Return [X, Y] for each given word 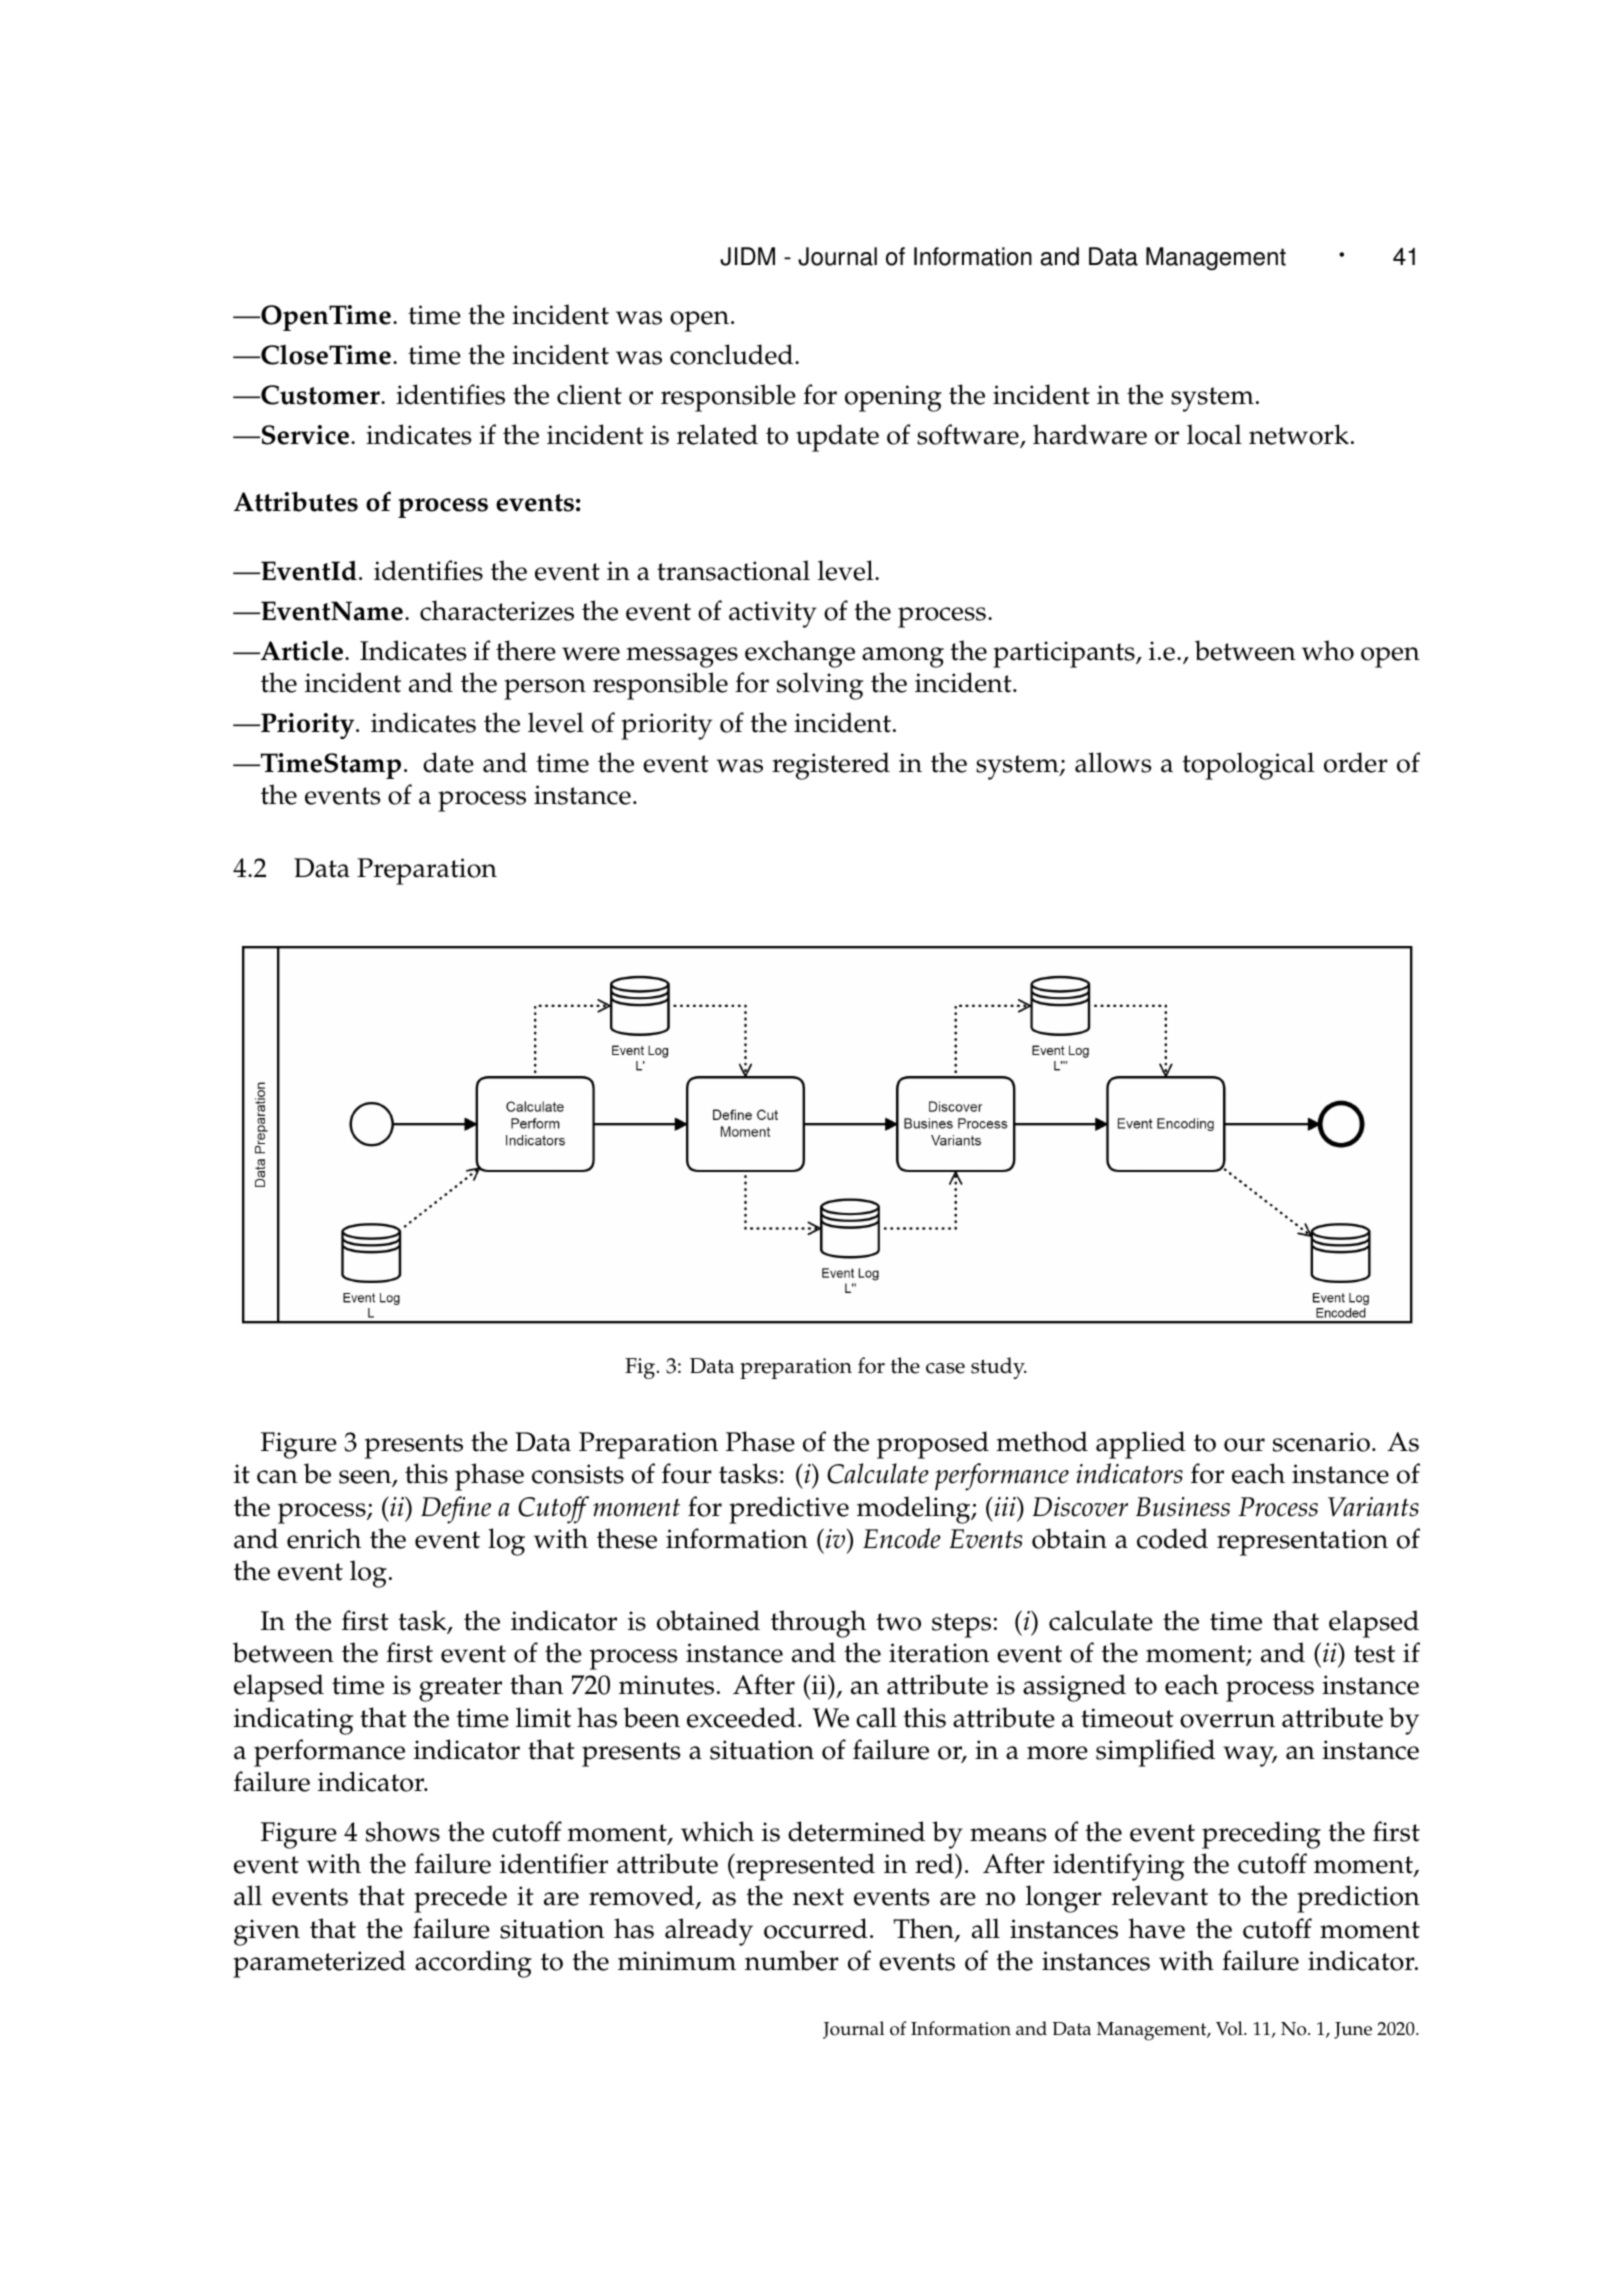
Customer [320, 395]
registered [831, 766]
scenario [1321, 1442]
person [545, 689]
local [1214, 434]
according [473, 1964]
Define [456, 1510]
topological [1248, 766]
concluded [733, 354]
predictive [789, 1510]
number [792, 1960]
